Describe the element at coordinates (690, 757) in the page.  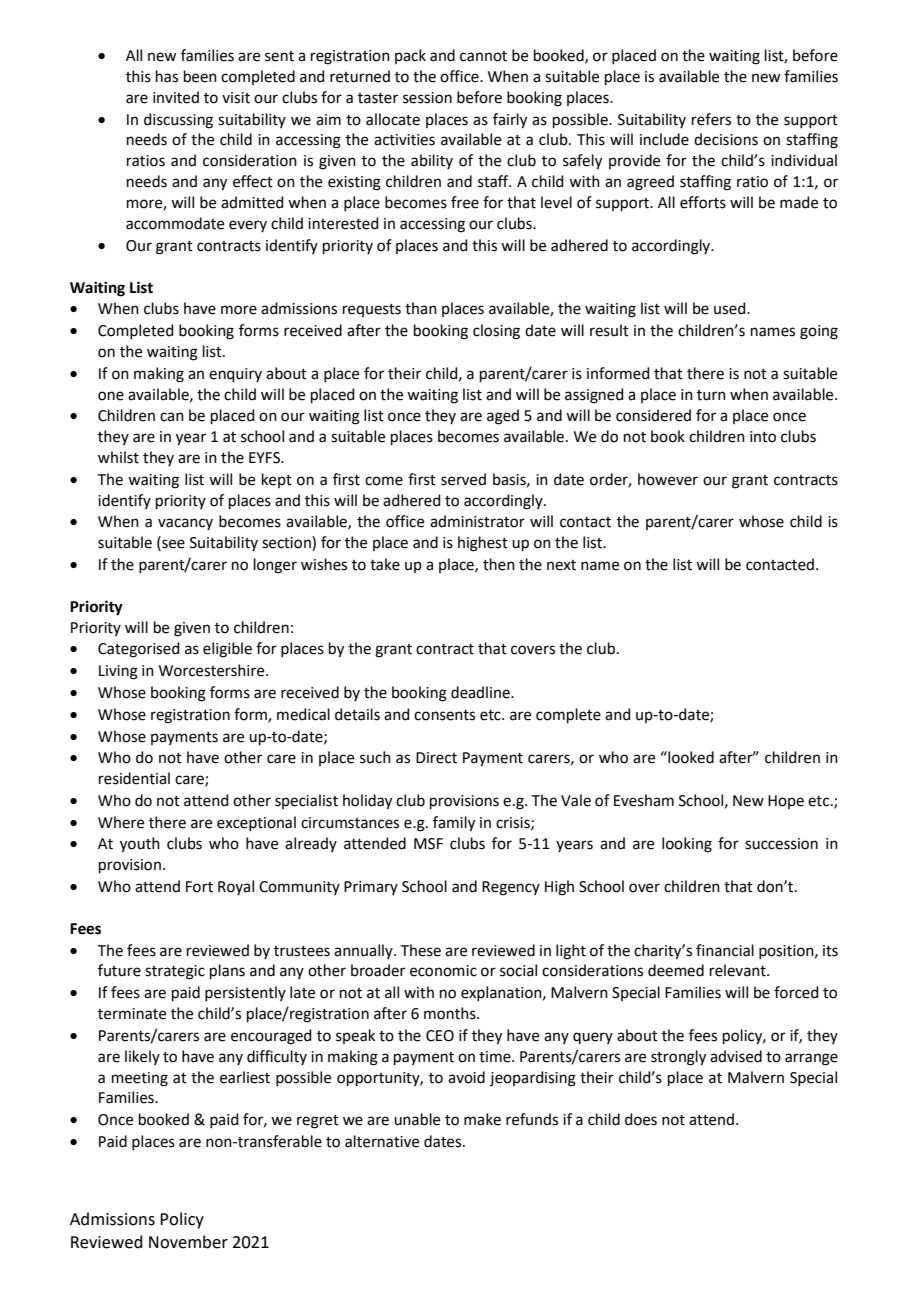
I see `looked` at that location.
